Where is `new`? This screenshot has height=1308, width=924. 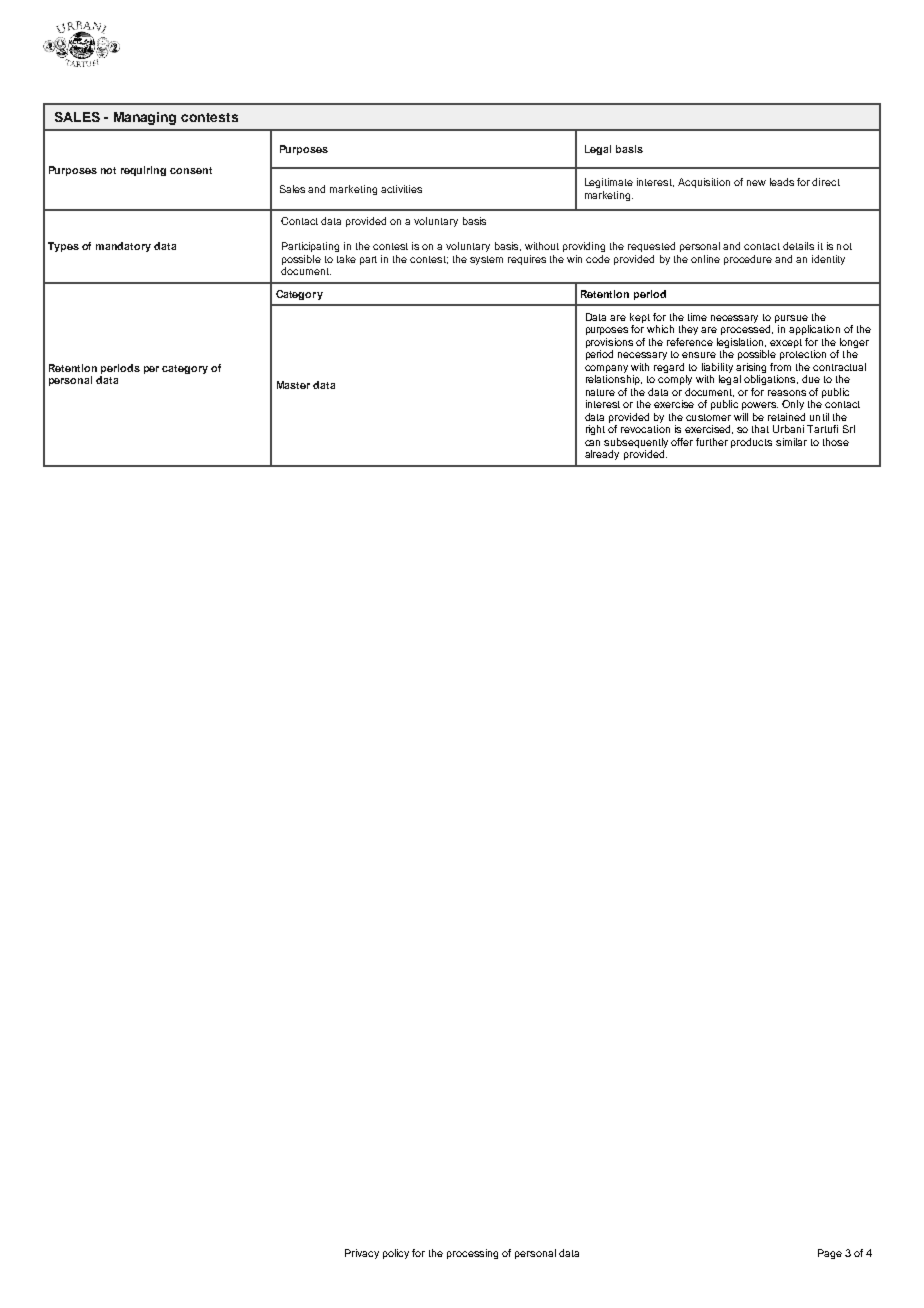 new is located at coordinates (756, 183).
